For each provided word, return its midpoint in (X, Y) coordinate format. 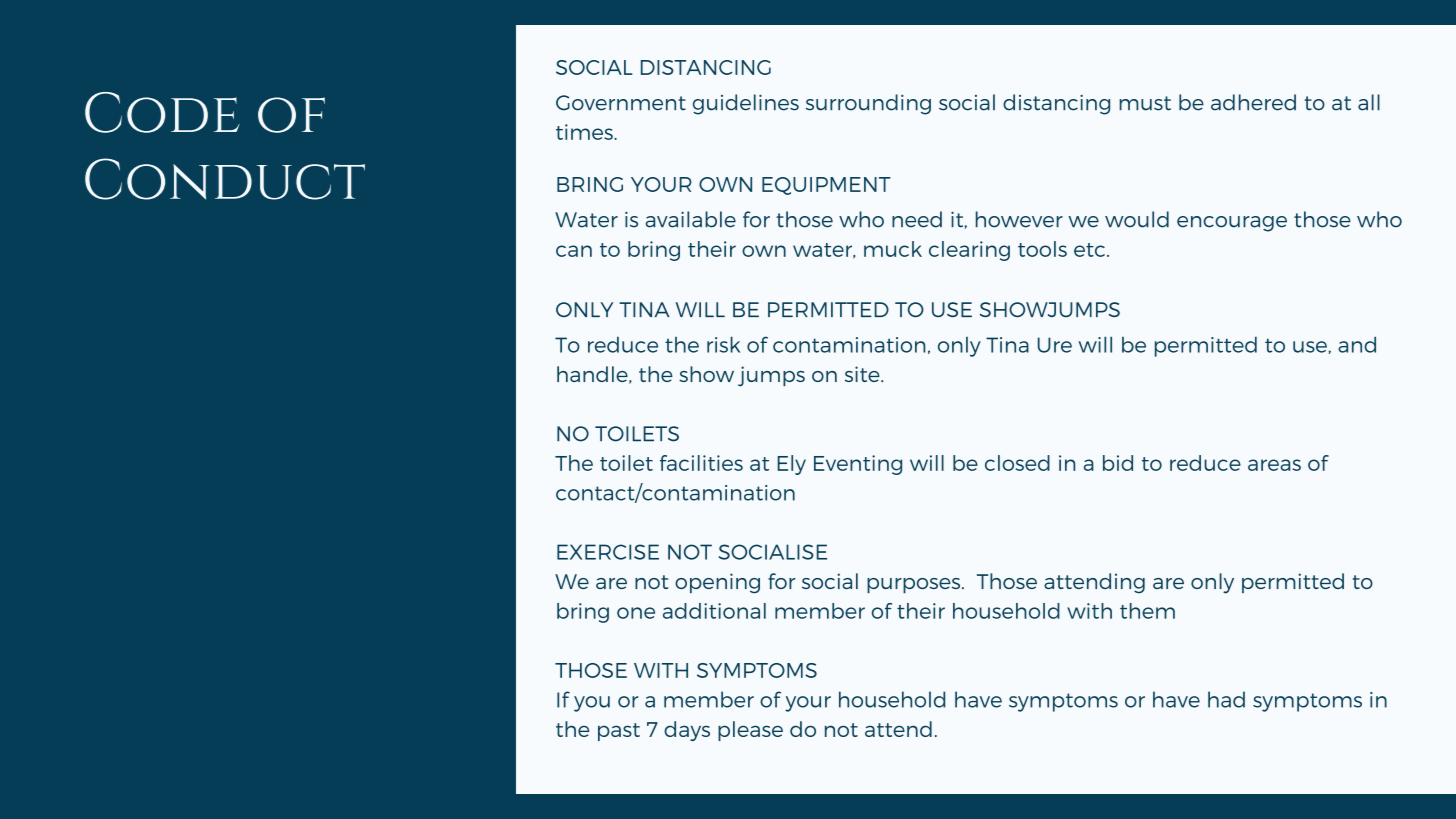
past (619, 732)
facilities (701, 463)
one (636, 613)
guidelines (746, 104)
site (863, 374)
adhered (1253, 102)
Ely (792, 465)
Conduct (225, 179)
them (1147, 611)
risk (723, 344)
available (691, 219)
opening (717, 583)
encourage (1232, 224)
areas (1274, 465)
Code (162, 112)
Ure (1055, 345)
